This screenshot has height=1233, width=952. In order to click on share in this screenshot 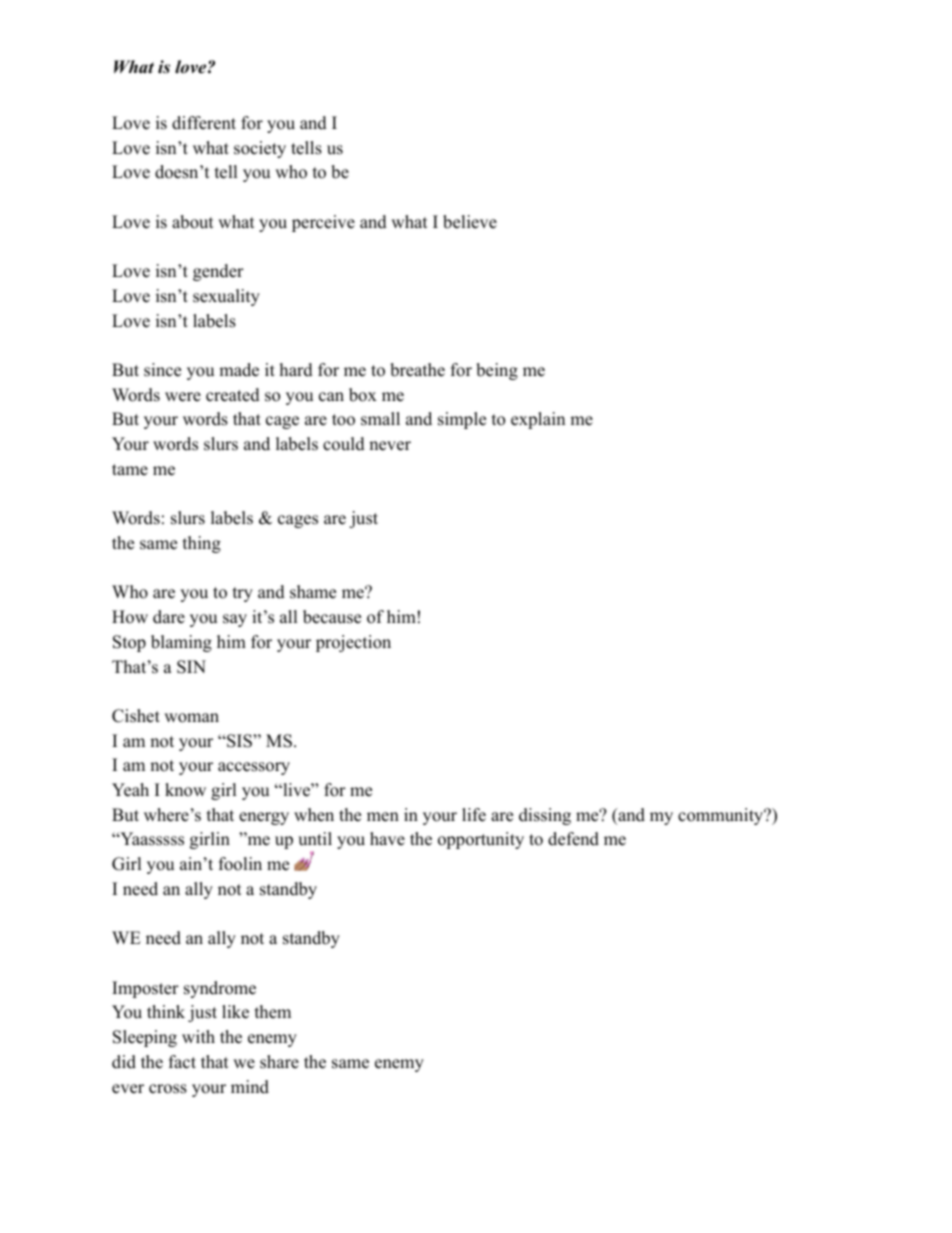, I will do `click(279, 1062)`.
